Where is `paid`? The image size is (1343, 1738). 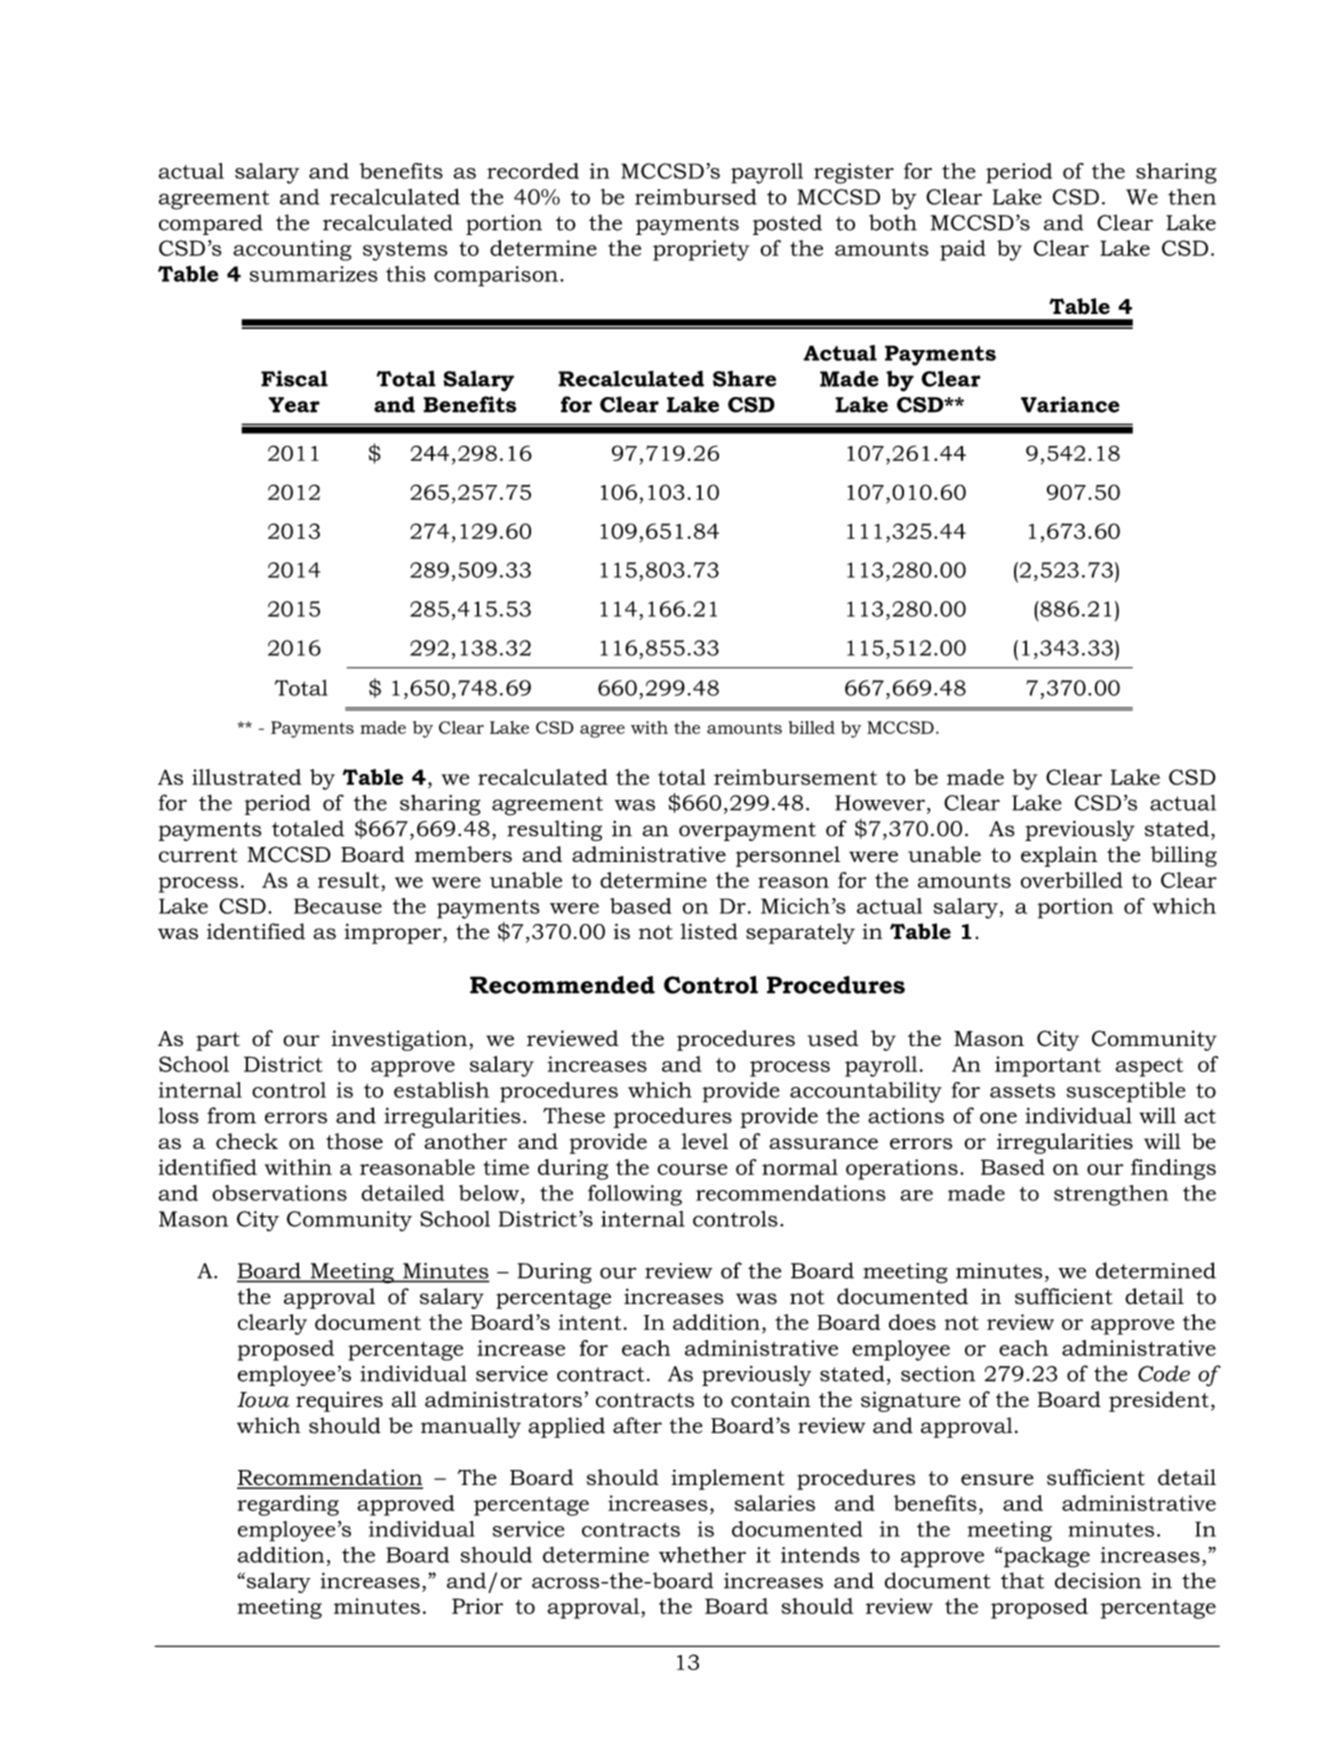 paid is located at coordinates (963, 250).
